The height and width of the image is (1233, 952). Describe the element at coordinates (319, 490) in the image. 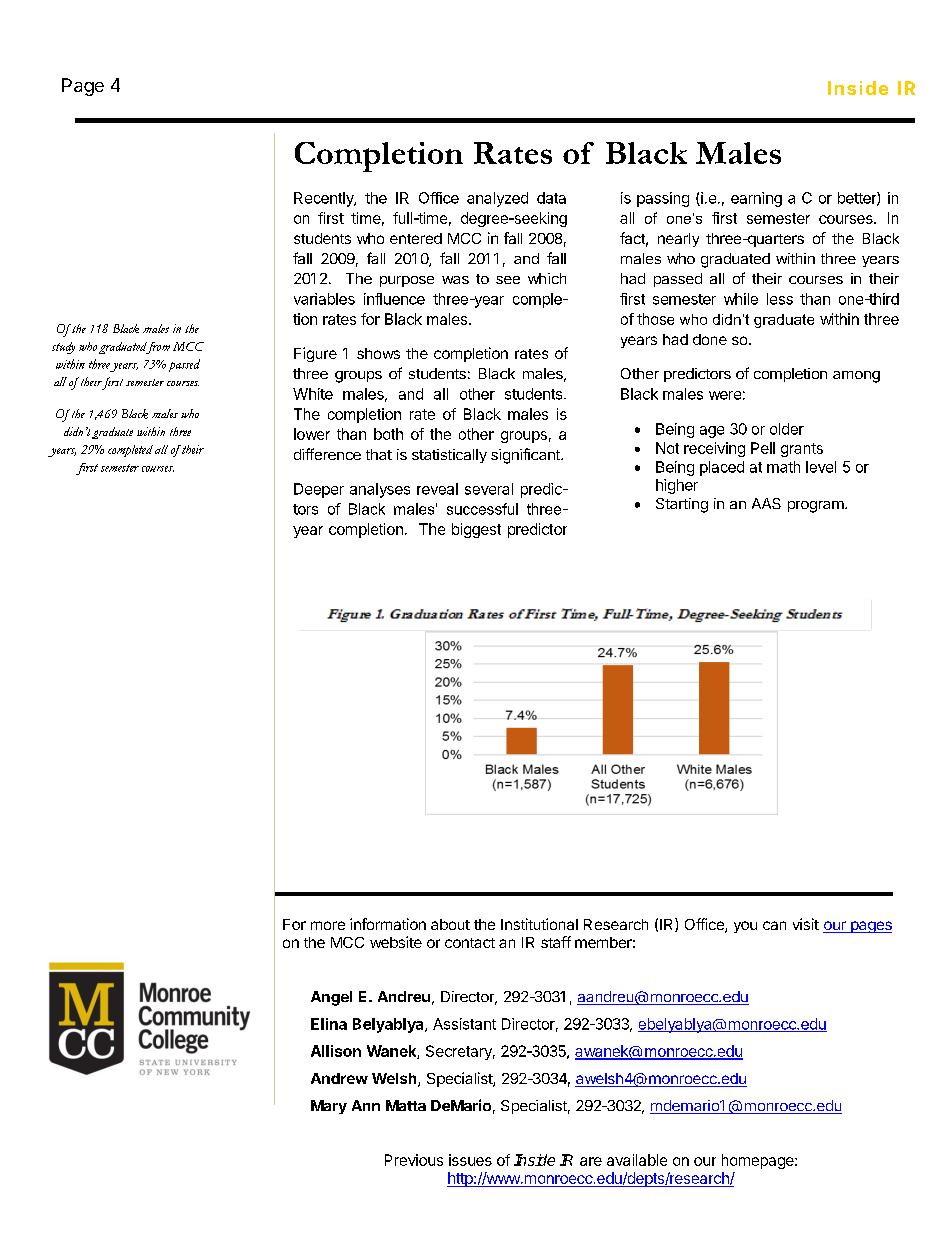

I see `Deeper` at that location.
